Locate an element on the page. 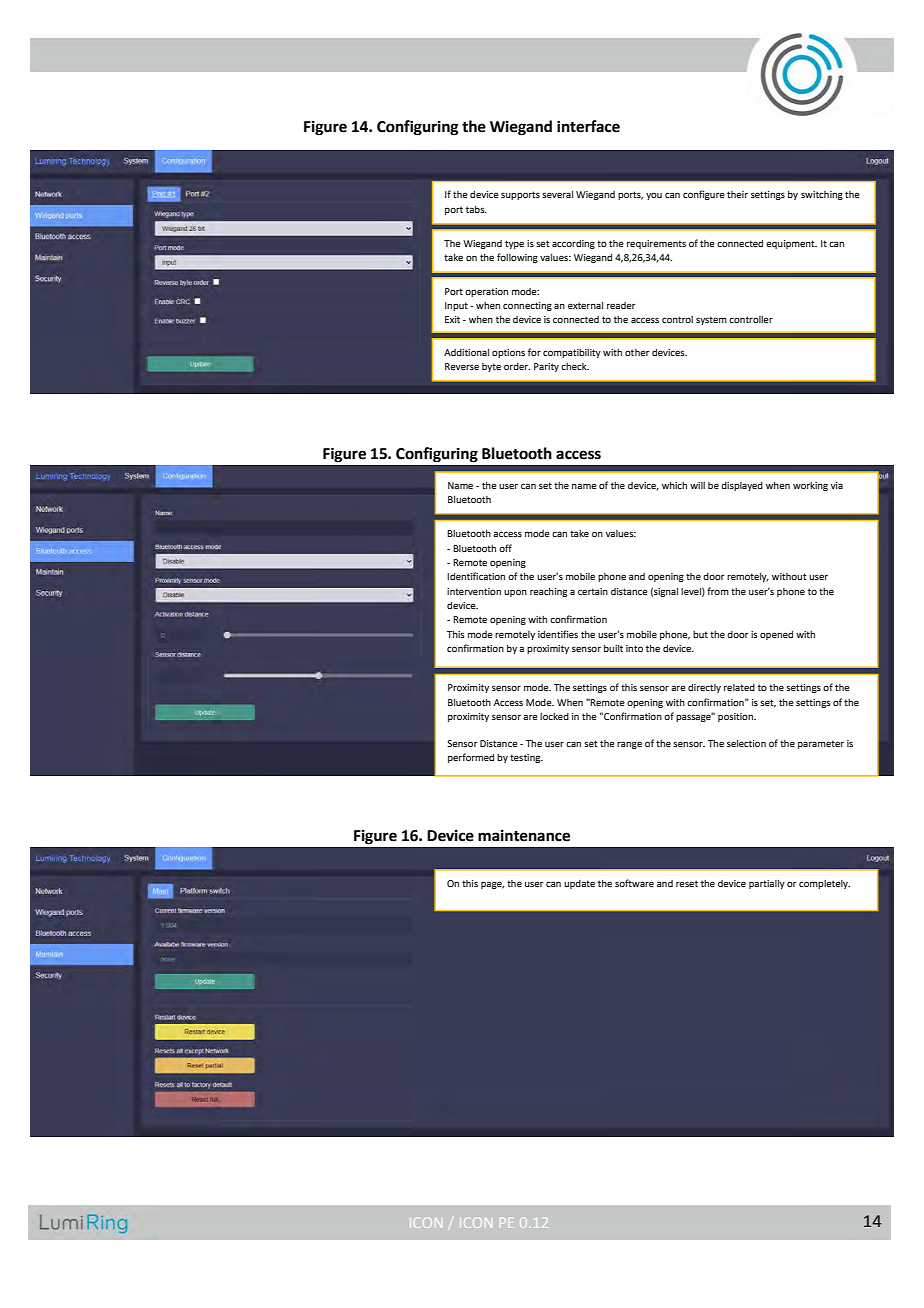 The width and height of the image is (924, 1308). switching is located at coordinates (822, 195).
